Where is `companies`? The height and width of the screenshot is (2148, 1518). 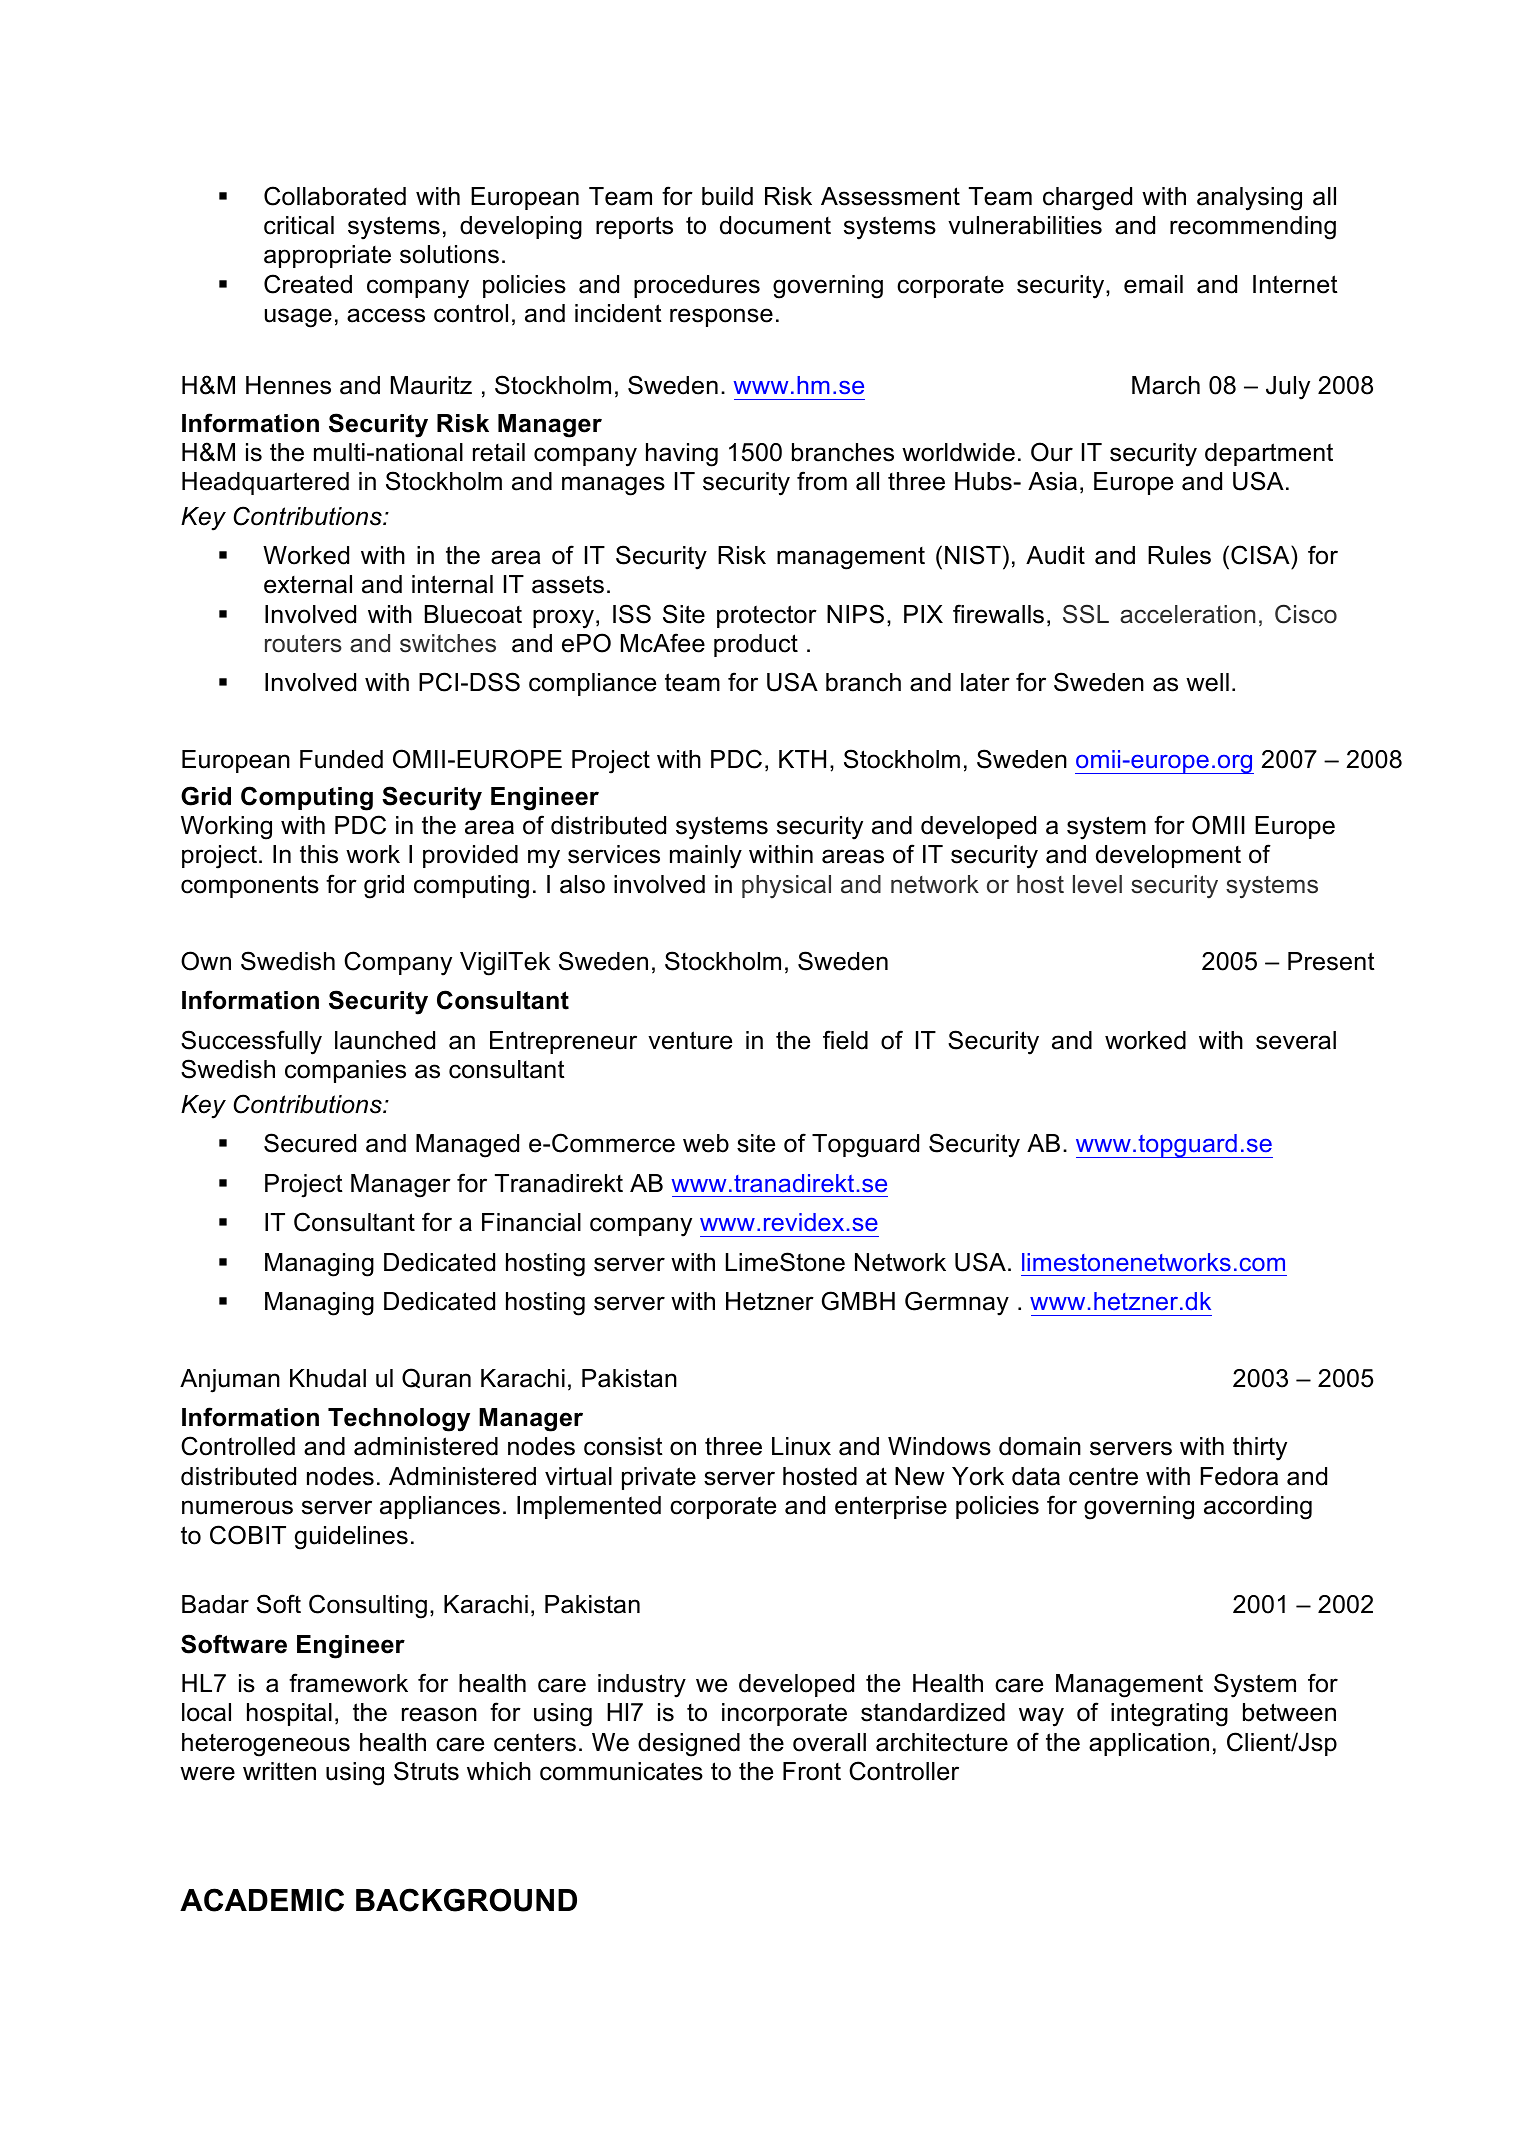 companies is located at coordinates (345, 1071).
